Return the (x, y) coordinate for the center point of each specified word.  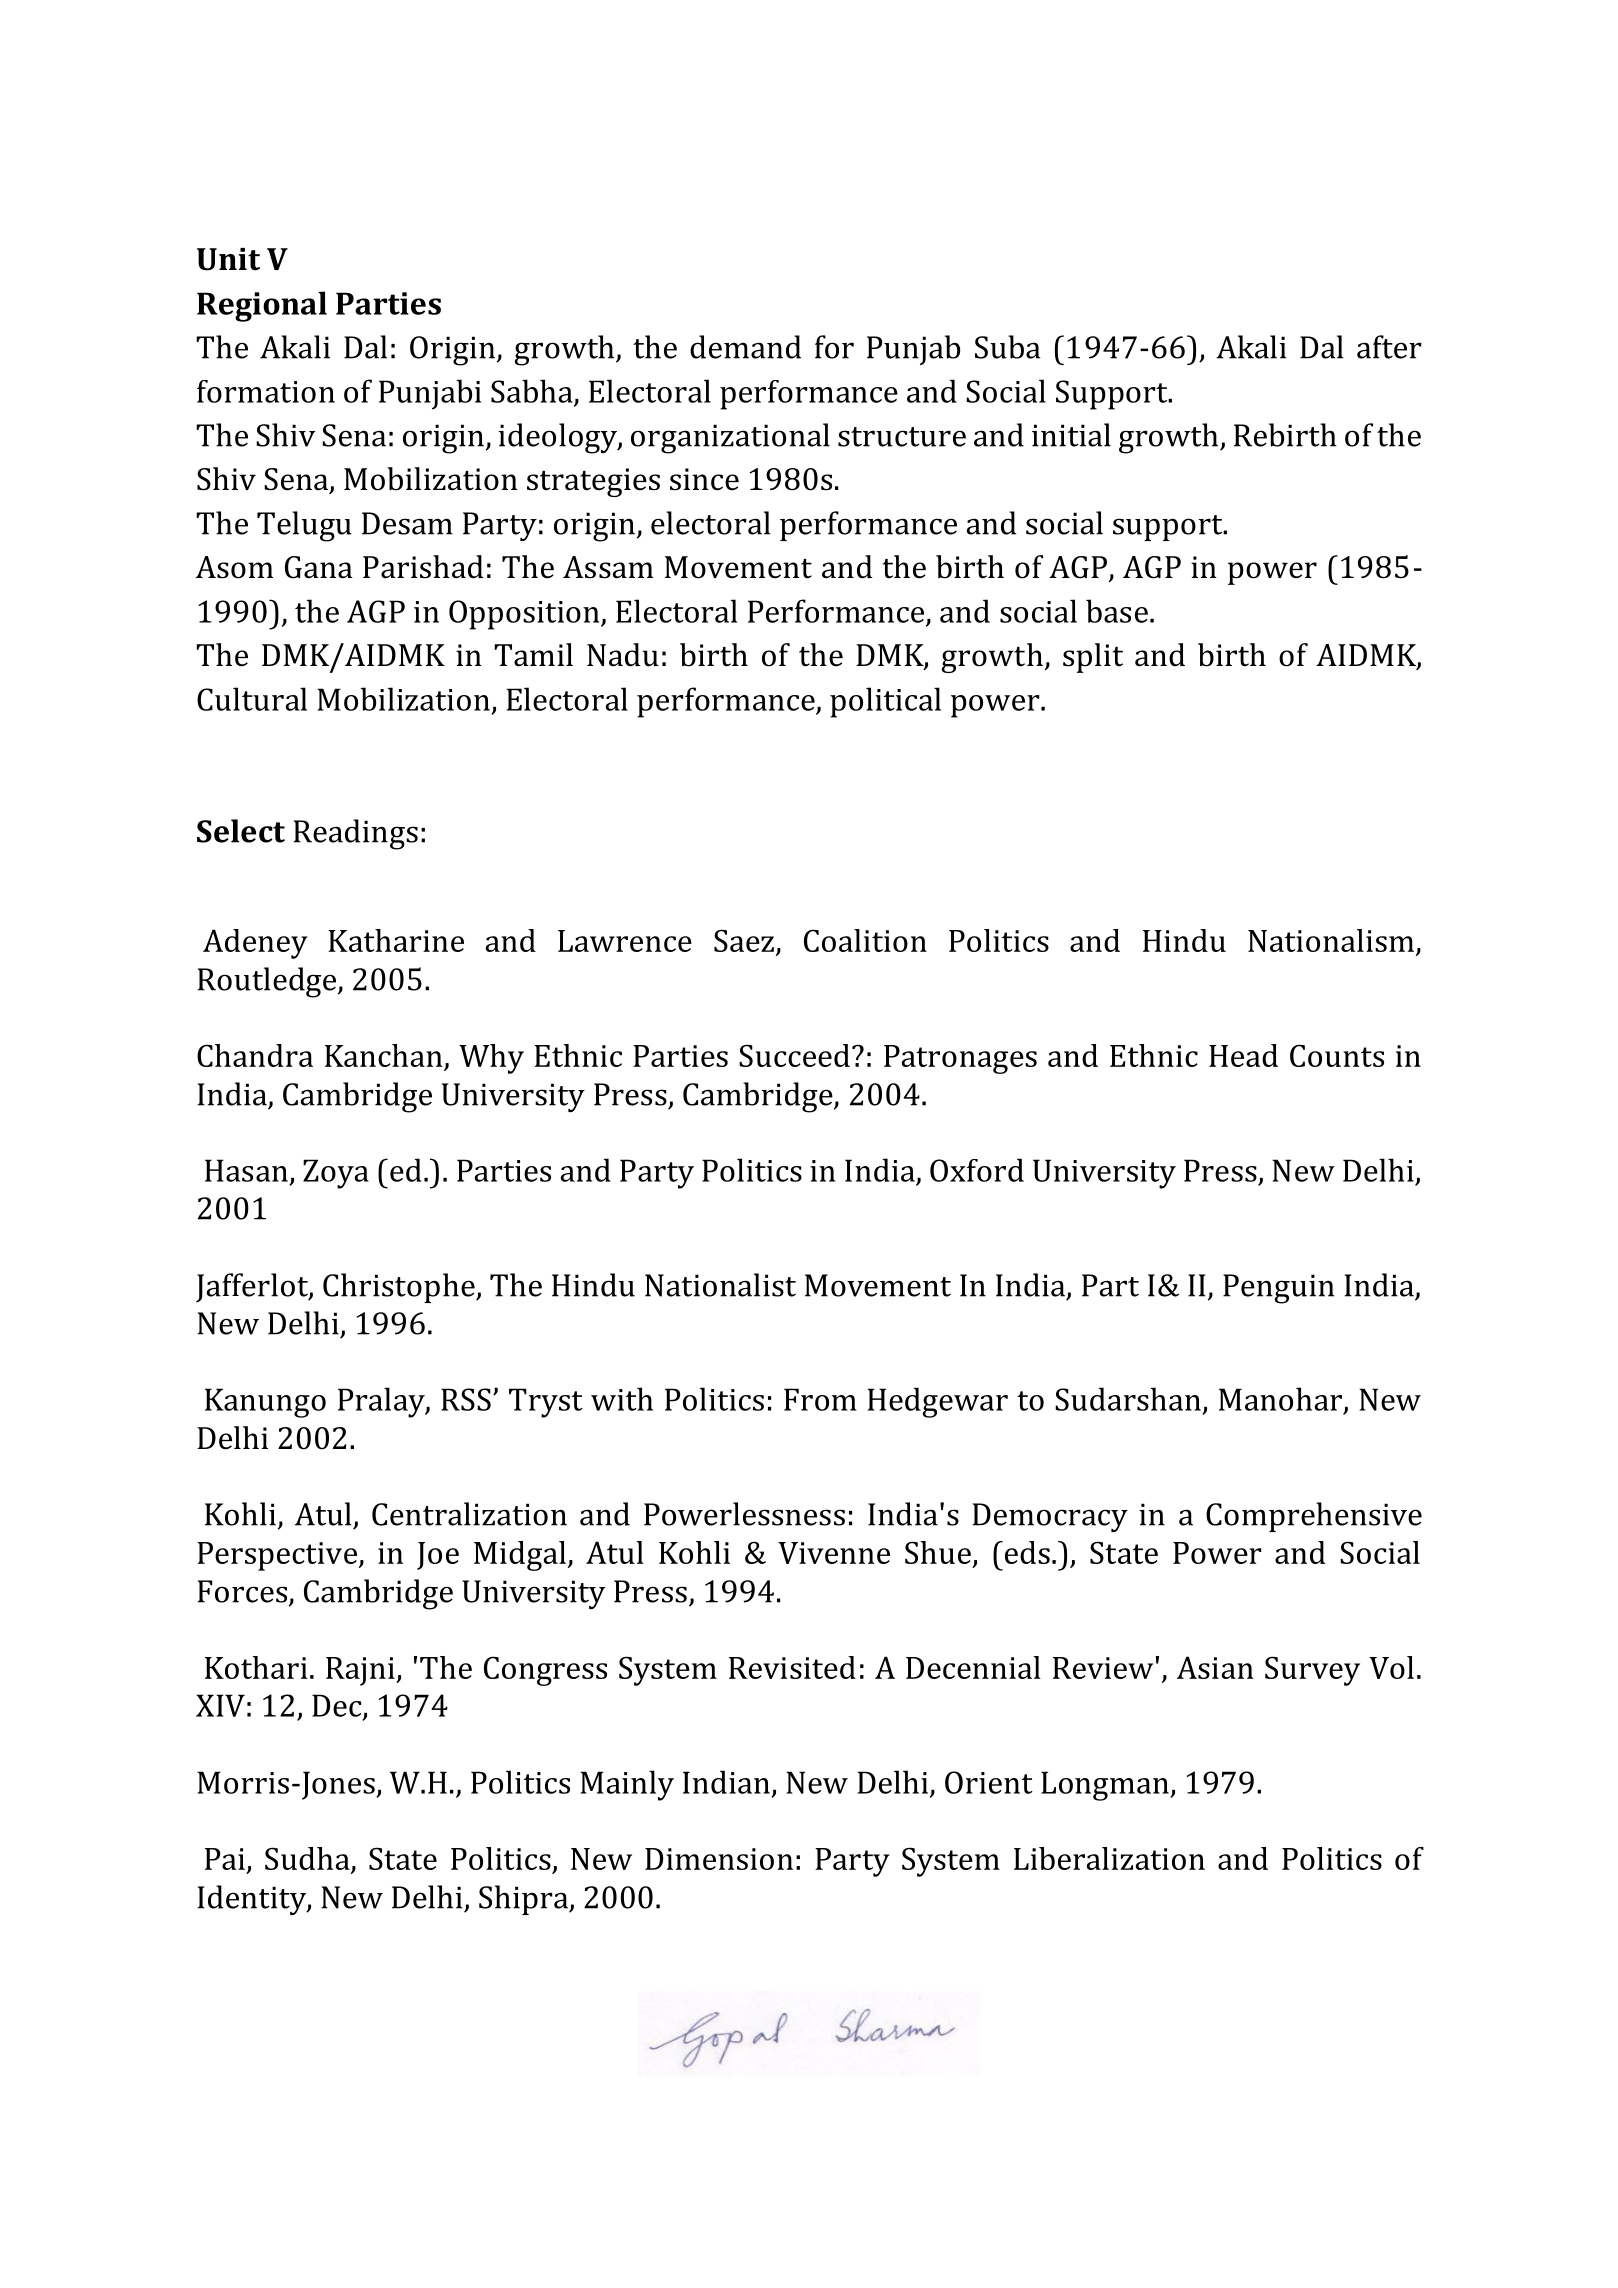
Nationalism (1331, 940)
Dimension (719, 1859)
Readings (356, 834)
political (885, 702)
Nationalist (720, 1285)
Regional (262, 306)
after (1389, 347)
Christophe (400, 1288)
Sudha (307, 1858)
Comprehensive (1314, 1517)
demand (745, 347)
